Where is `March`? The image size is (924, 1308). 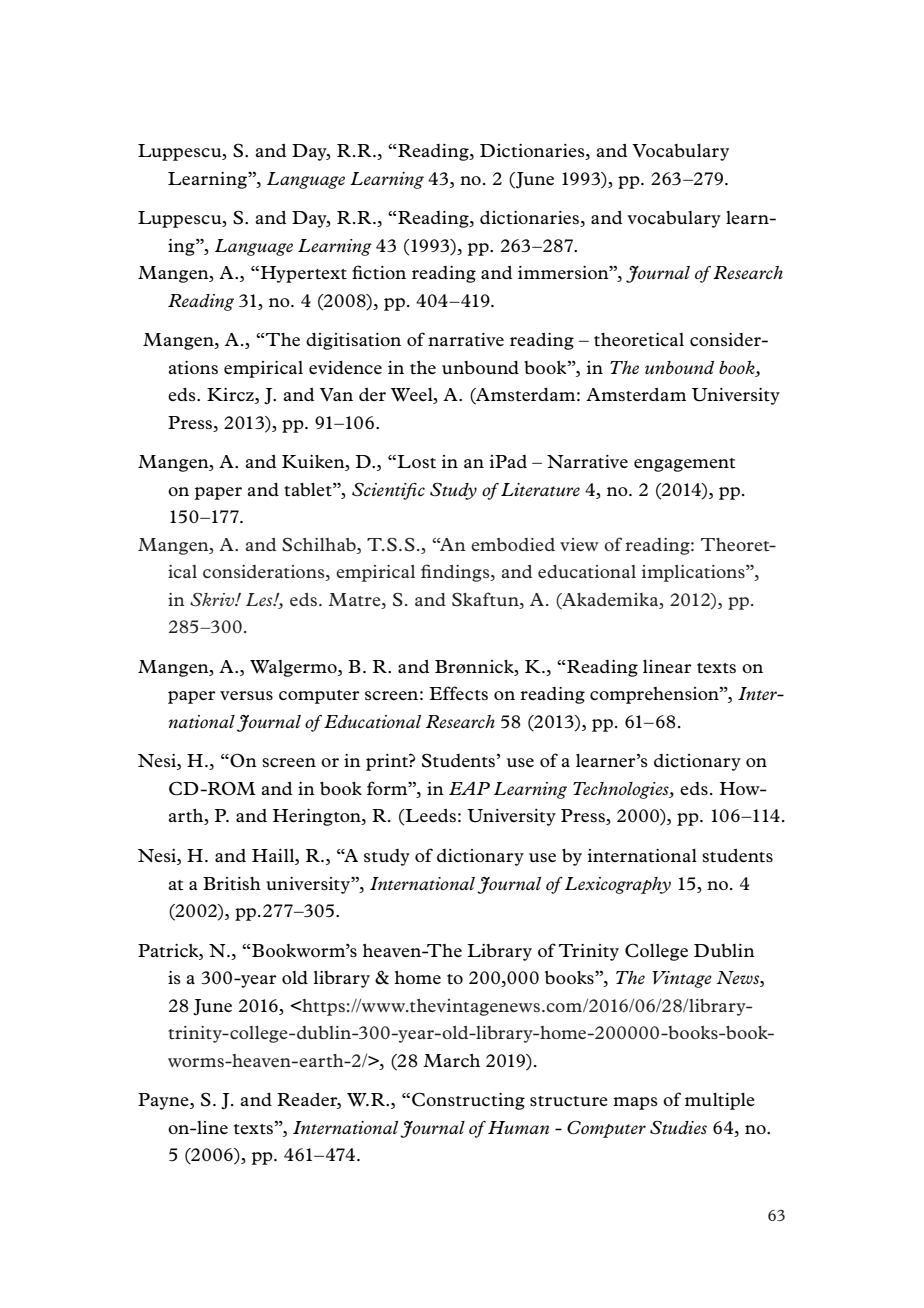 March is located at coordinates (451, 1060).
